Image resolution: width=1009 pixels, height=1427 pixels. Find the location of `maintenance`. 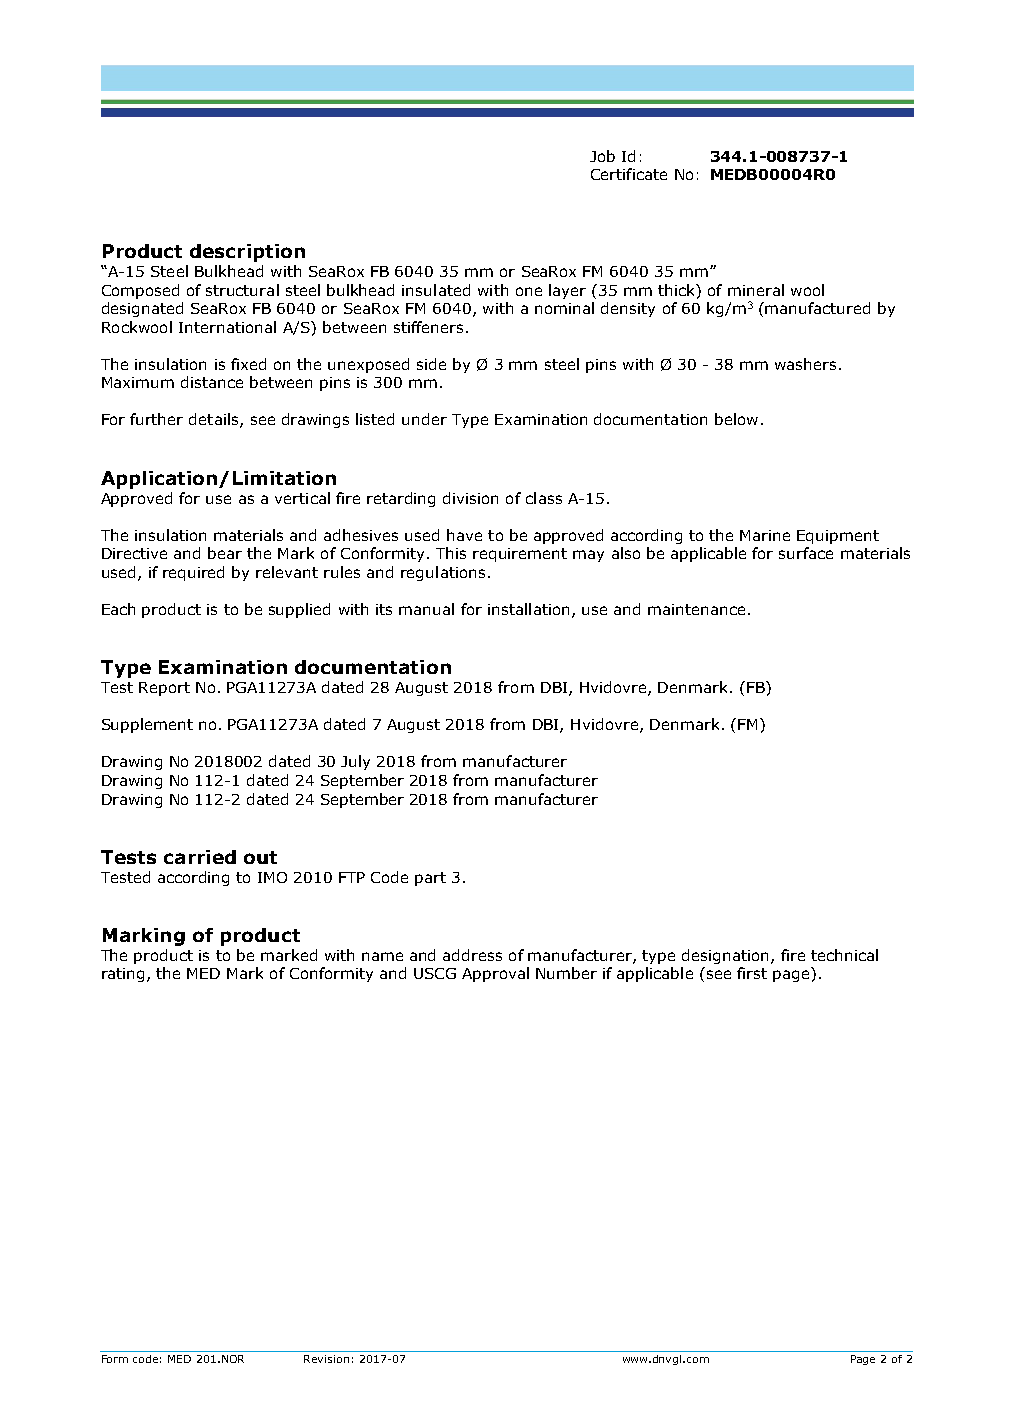

maintenance is located at coordinates (696, 609).
